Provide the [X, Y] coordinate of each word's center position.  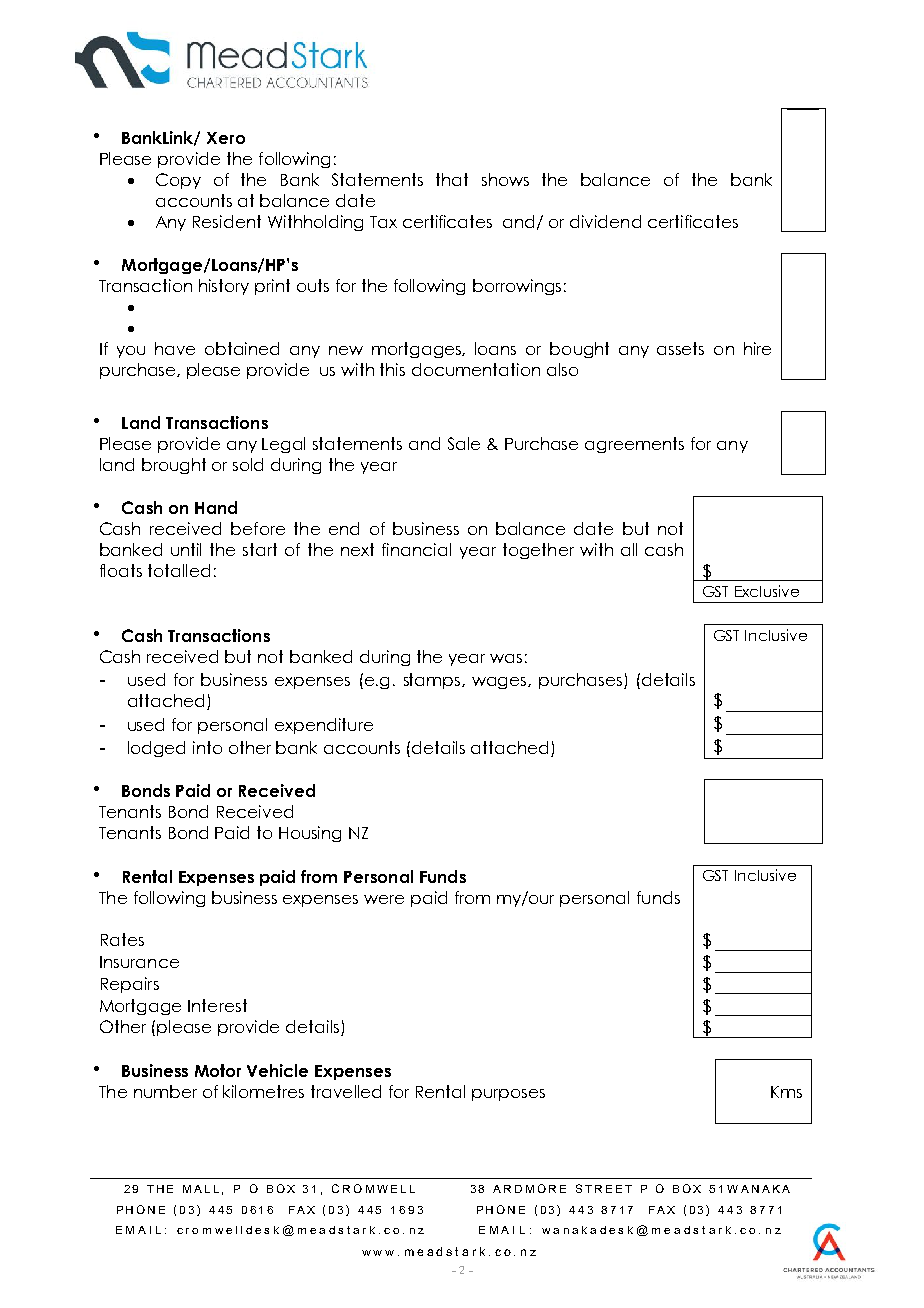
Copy [178, 181]
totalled [179, 570]
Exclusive [767, 591]
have [175, 348]
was [506, 658]
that [452, 179]
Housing [310, 834]
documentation [476, 369]
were [384, 899]
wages [500, 683]
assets [680, 348]
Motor [218, 1070]
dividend [605, 221]
